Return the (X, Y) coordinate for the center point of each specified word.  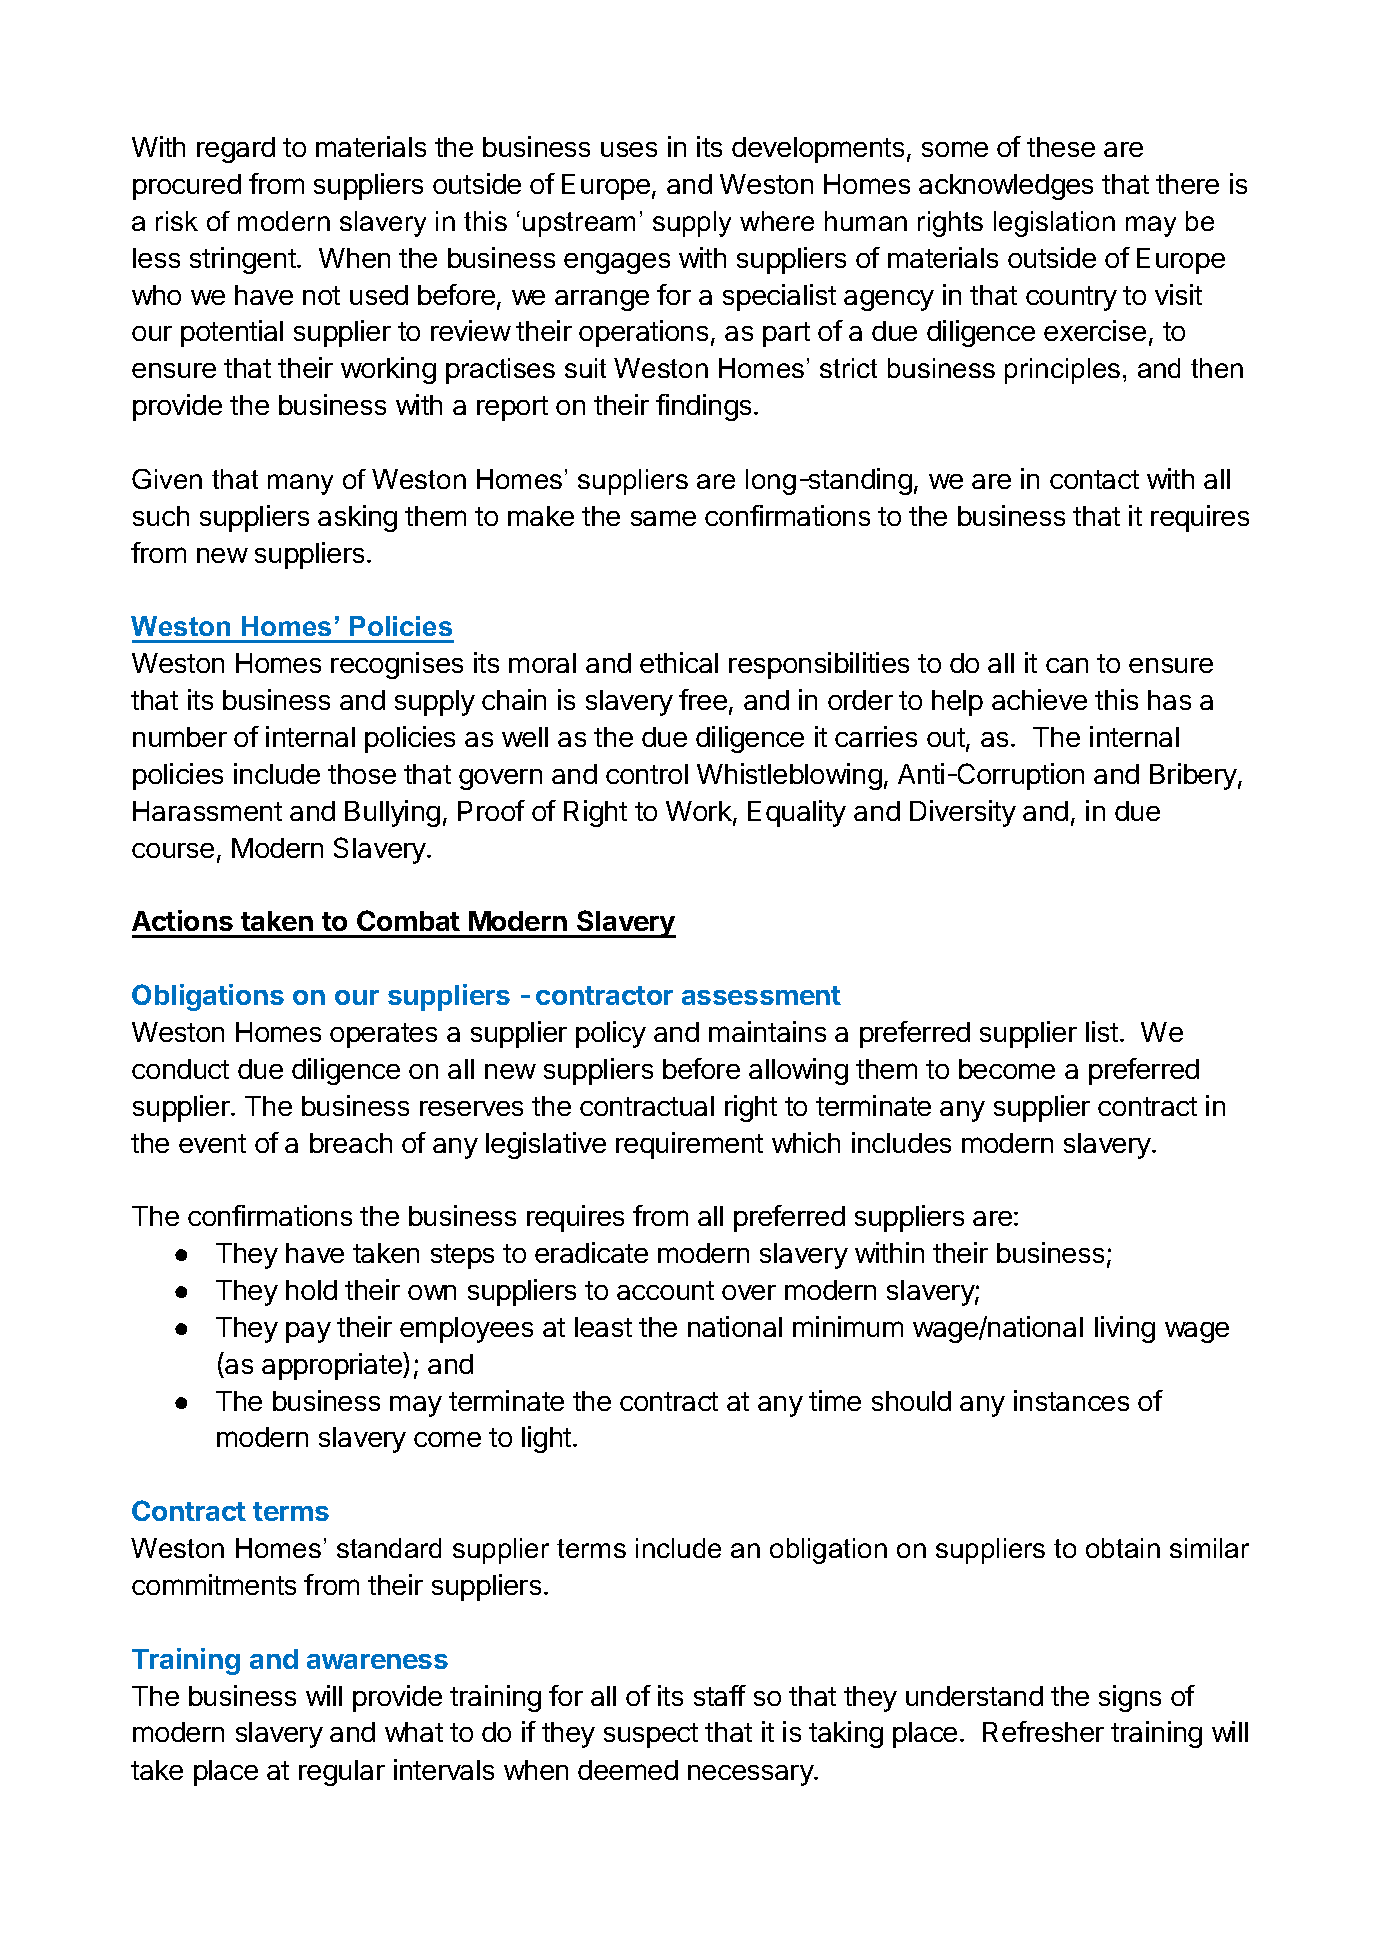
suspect (651, 1735)
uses (629, 149)
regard (236, 150)
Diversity (963, 813)
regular (342, 1773)
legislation (1054, 224)
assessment (761, 995)
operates (383, 1035)
